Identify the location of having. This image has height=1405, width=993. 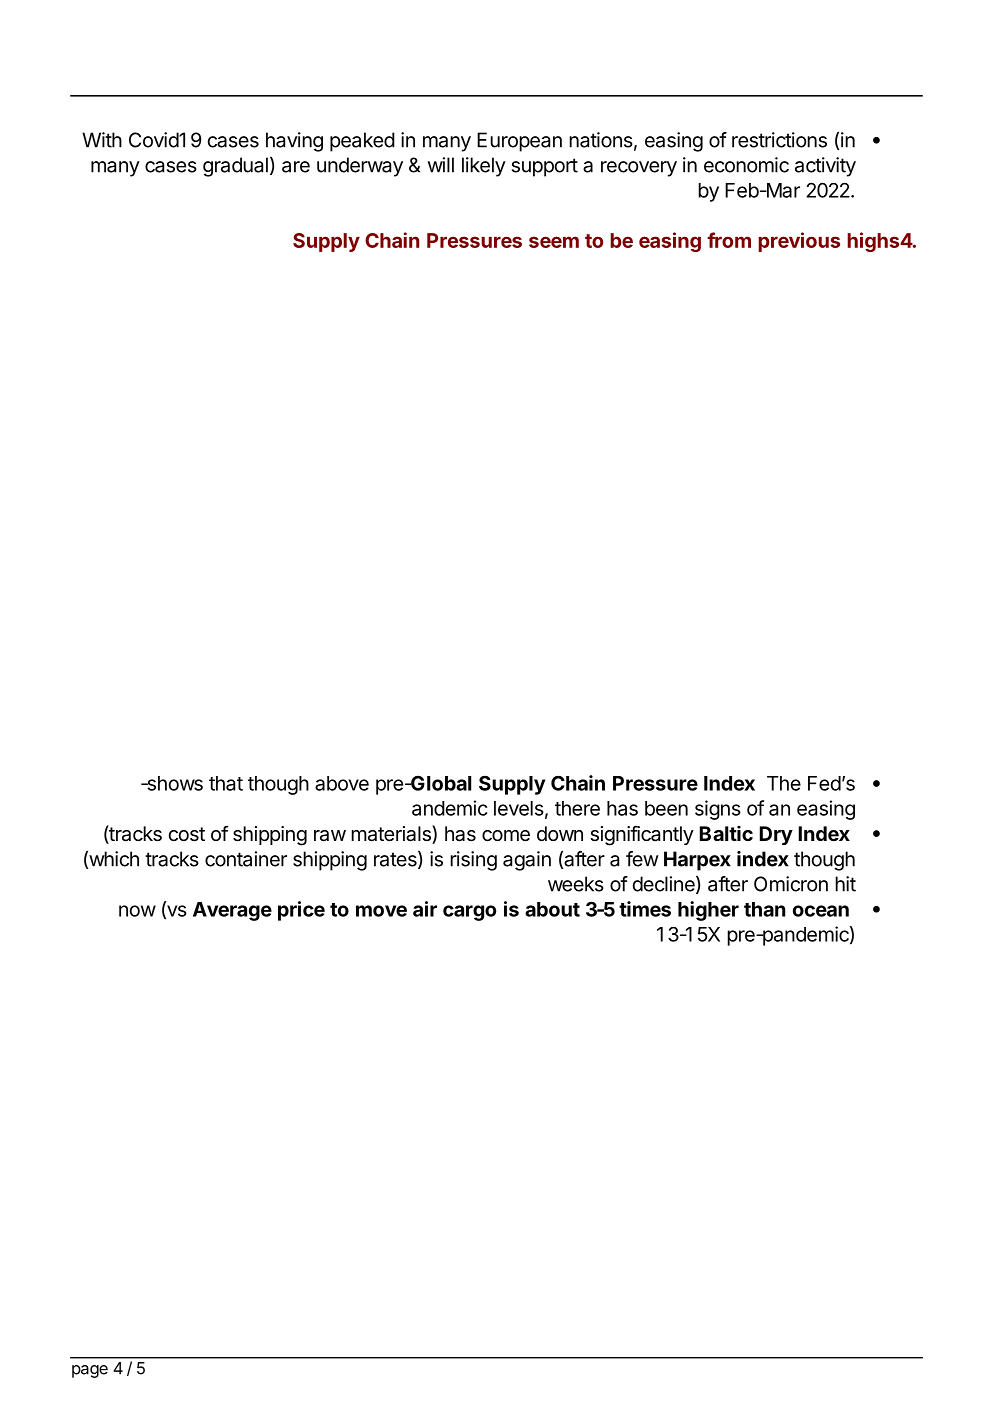
(294, 142).
